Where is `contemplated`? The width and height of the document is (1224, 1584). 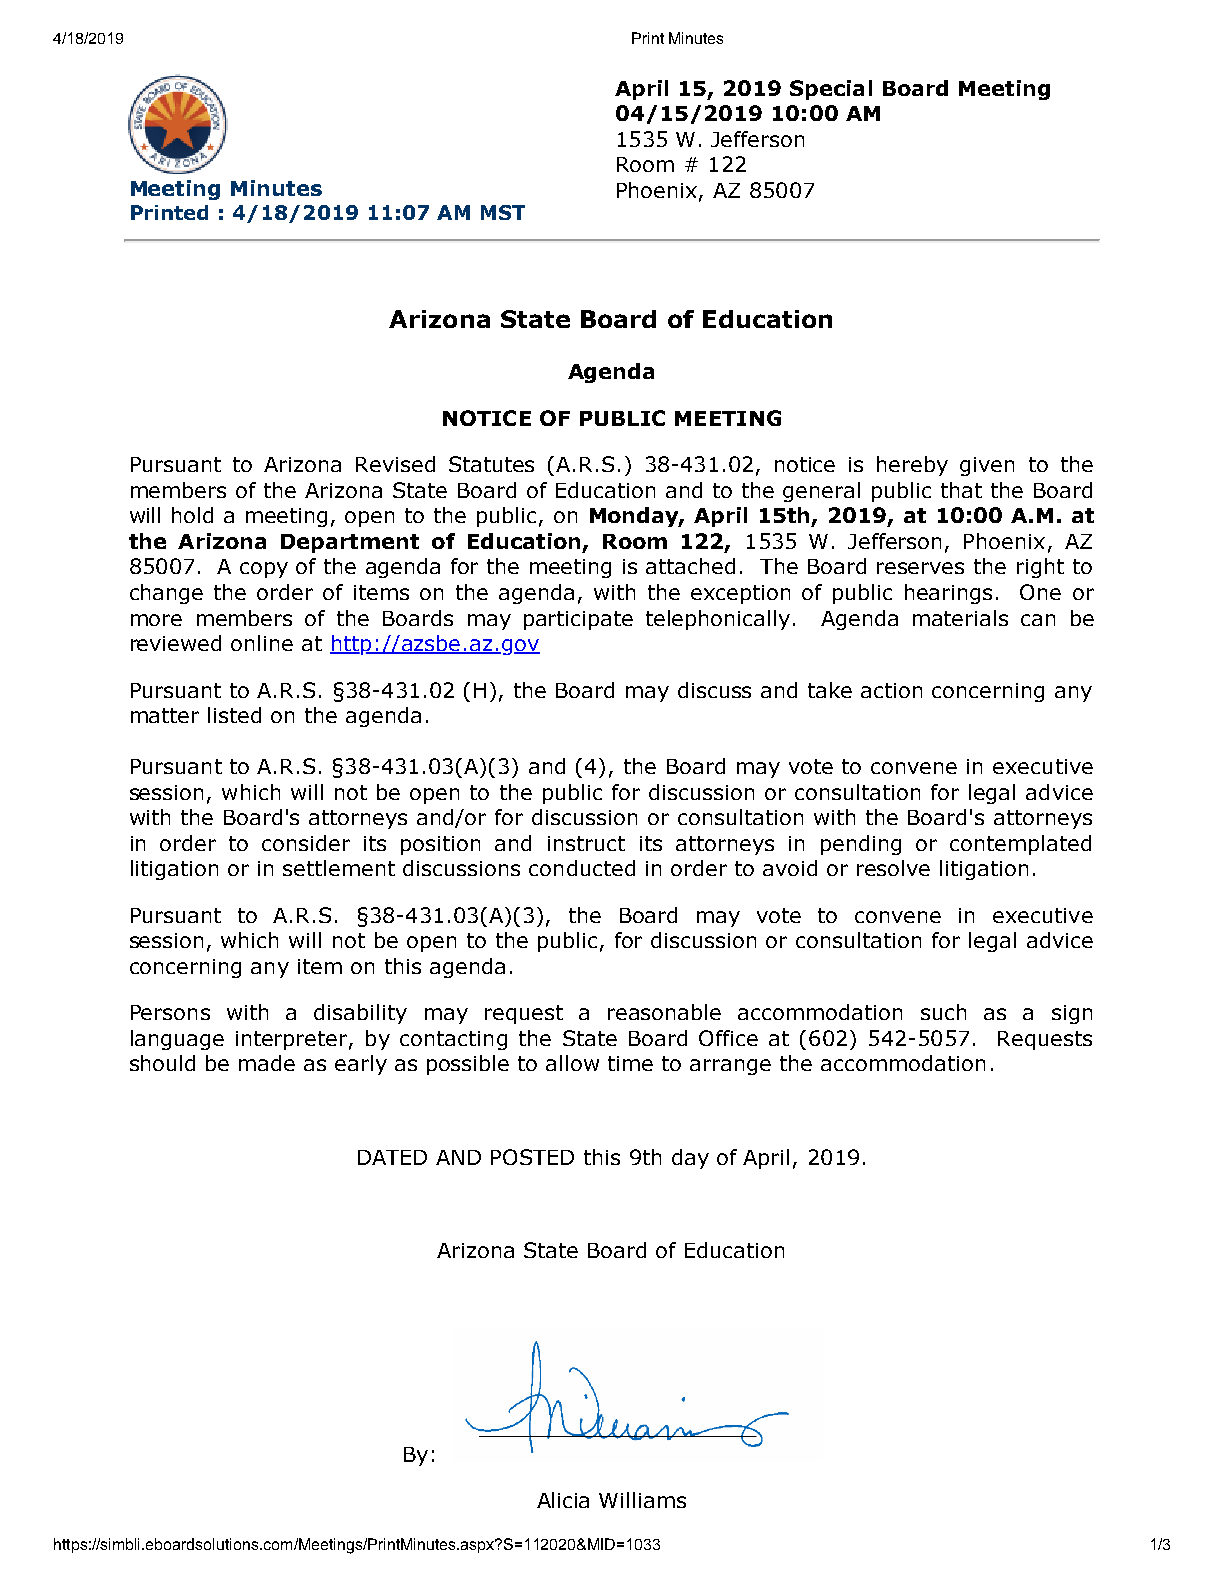
contemplated is located at coordinates (1020, 845).
